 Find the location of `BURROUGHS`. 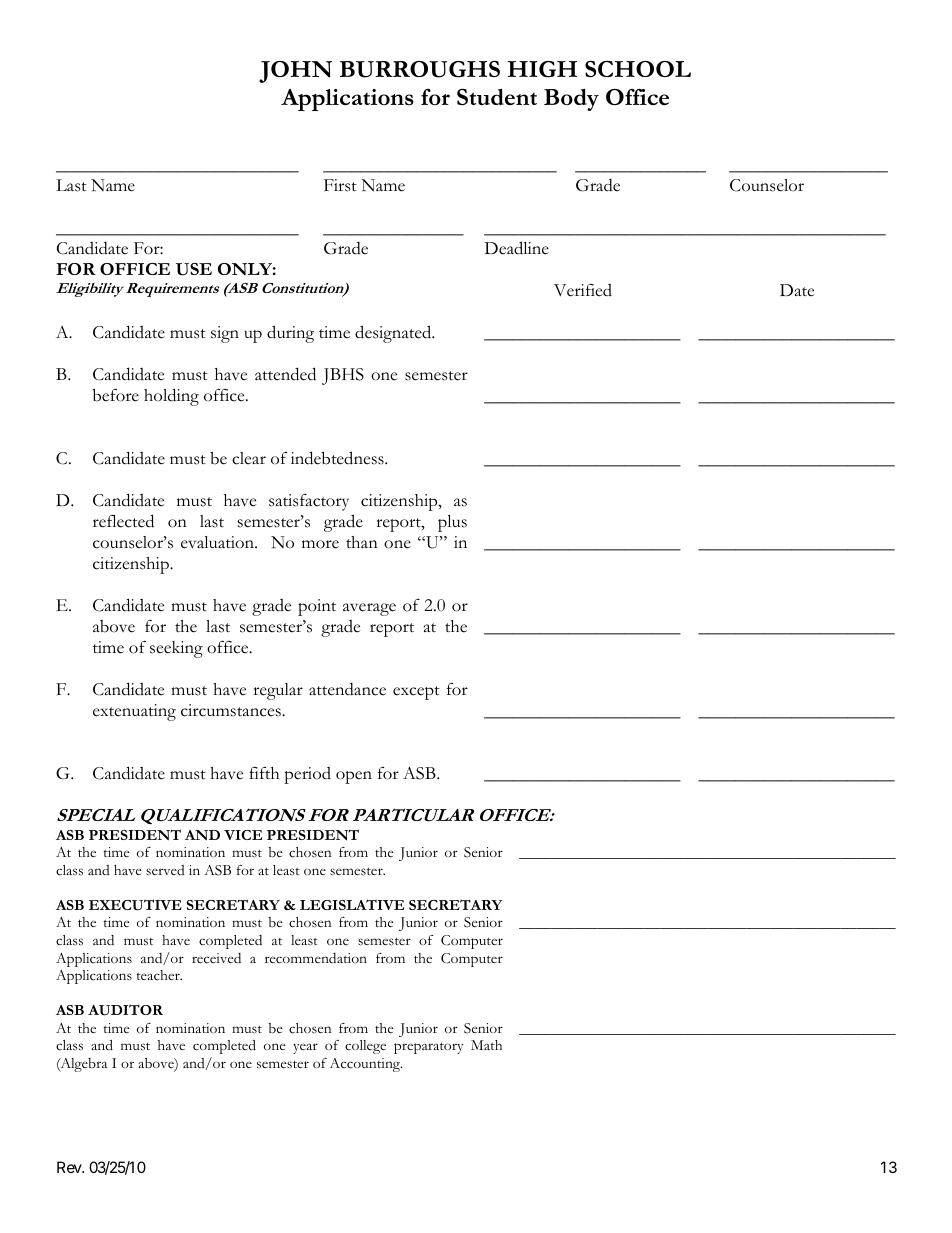

BURROUGHS is located at coordinates (420, 69).
